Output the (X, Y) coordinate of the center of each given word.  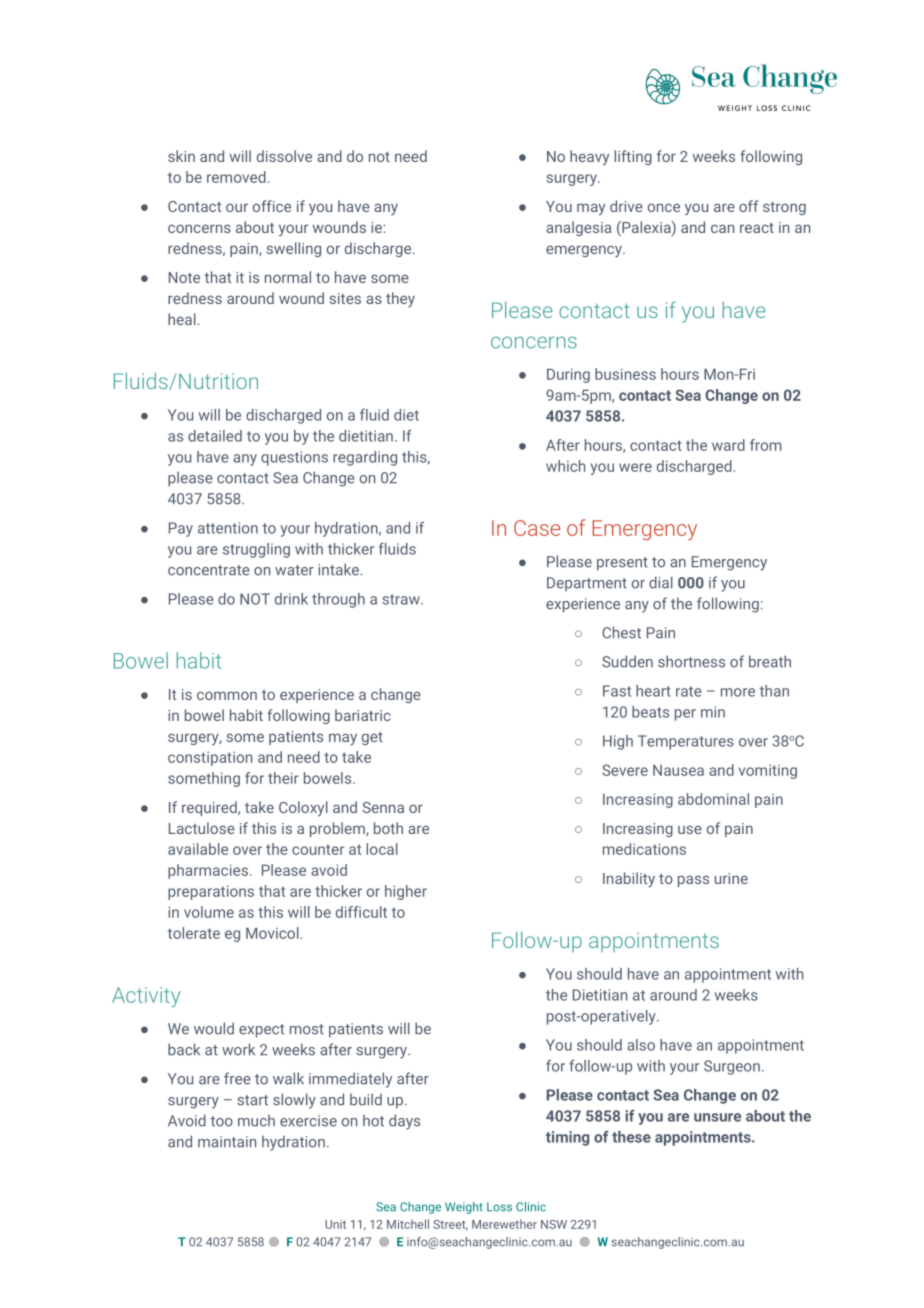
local (382, 849)
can (722, 228)
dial (661, 582)
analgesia (578, 228)
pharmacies (208, 871)
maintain (227, 1142)
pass (693, 881)
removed (236, 177)
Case (537, 528)
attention (228, 528)
